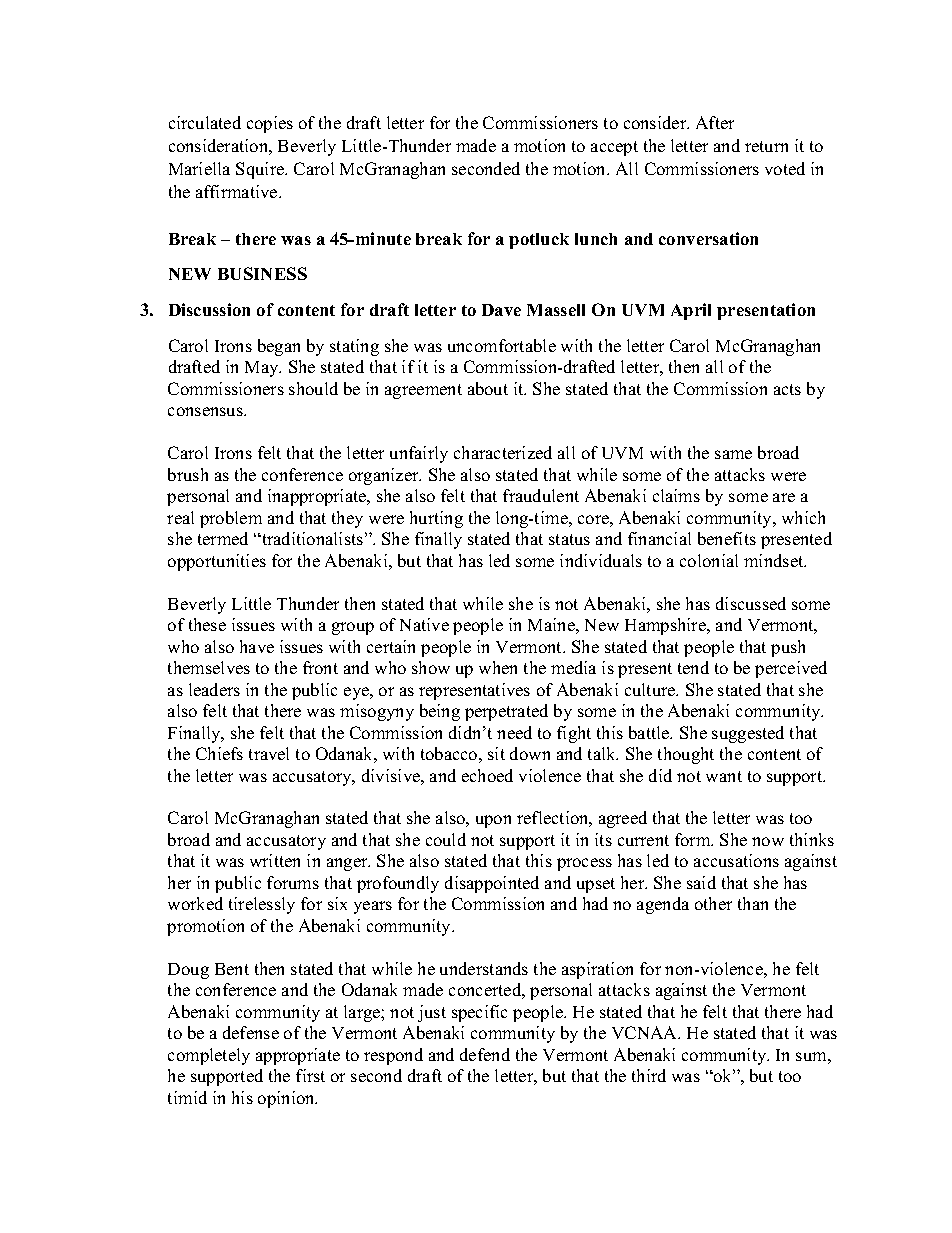 Image resolution: width=952 pixels, height=1233 pixels. I want to click on Squire, so click(261, 170).
